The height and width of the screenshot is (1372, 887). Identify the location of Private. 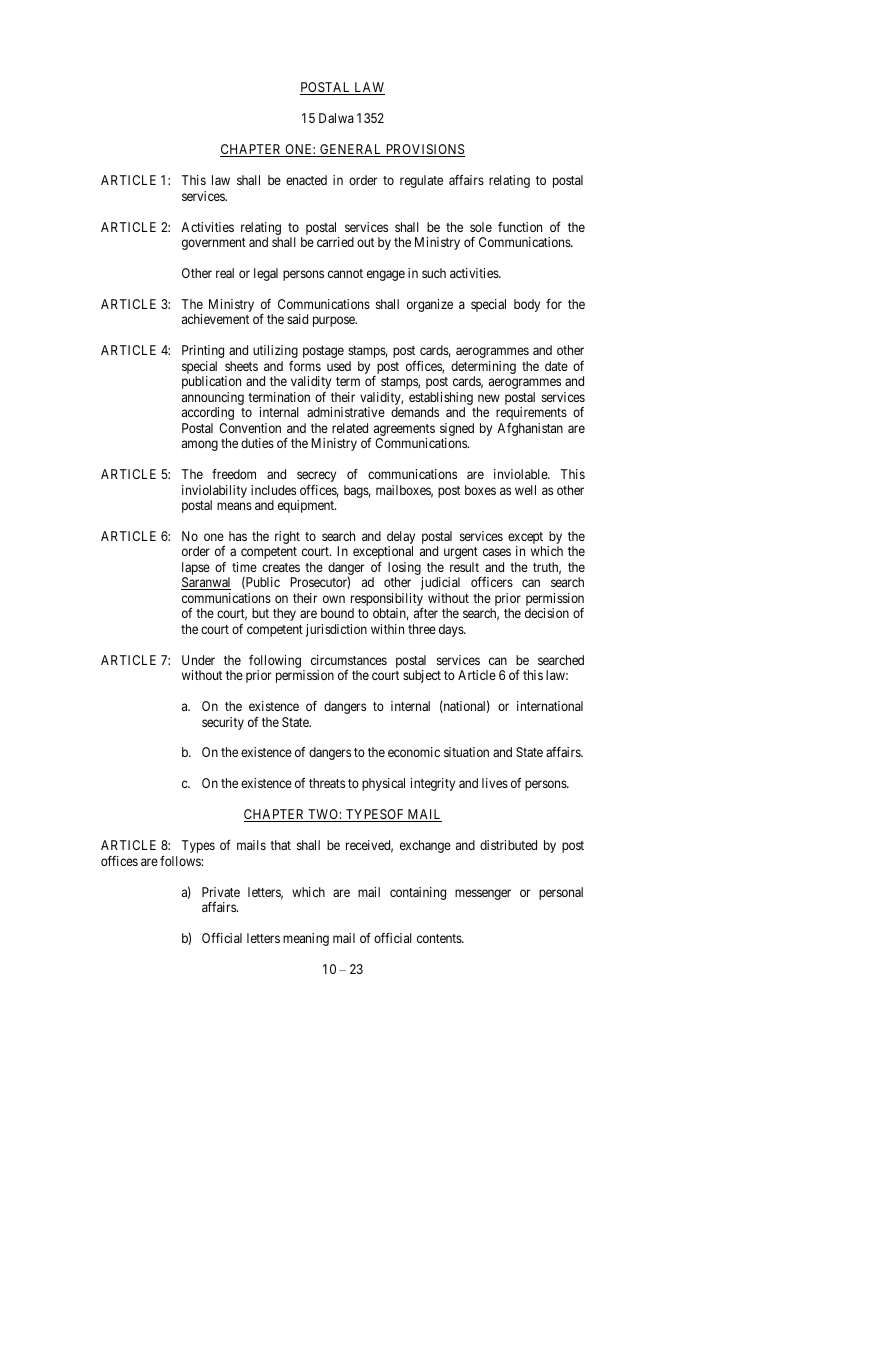
(221, 892).
